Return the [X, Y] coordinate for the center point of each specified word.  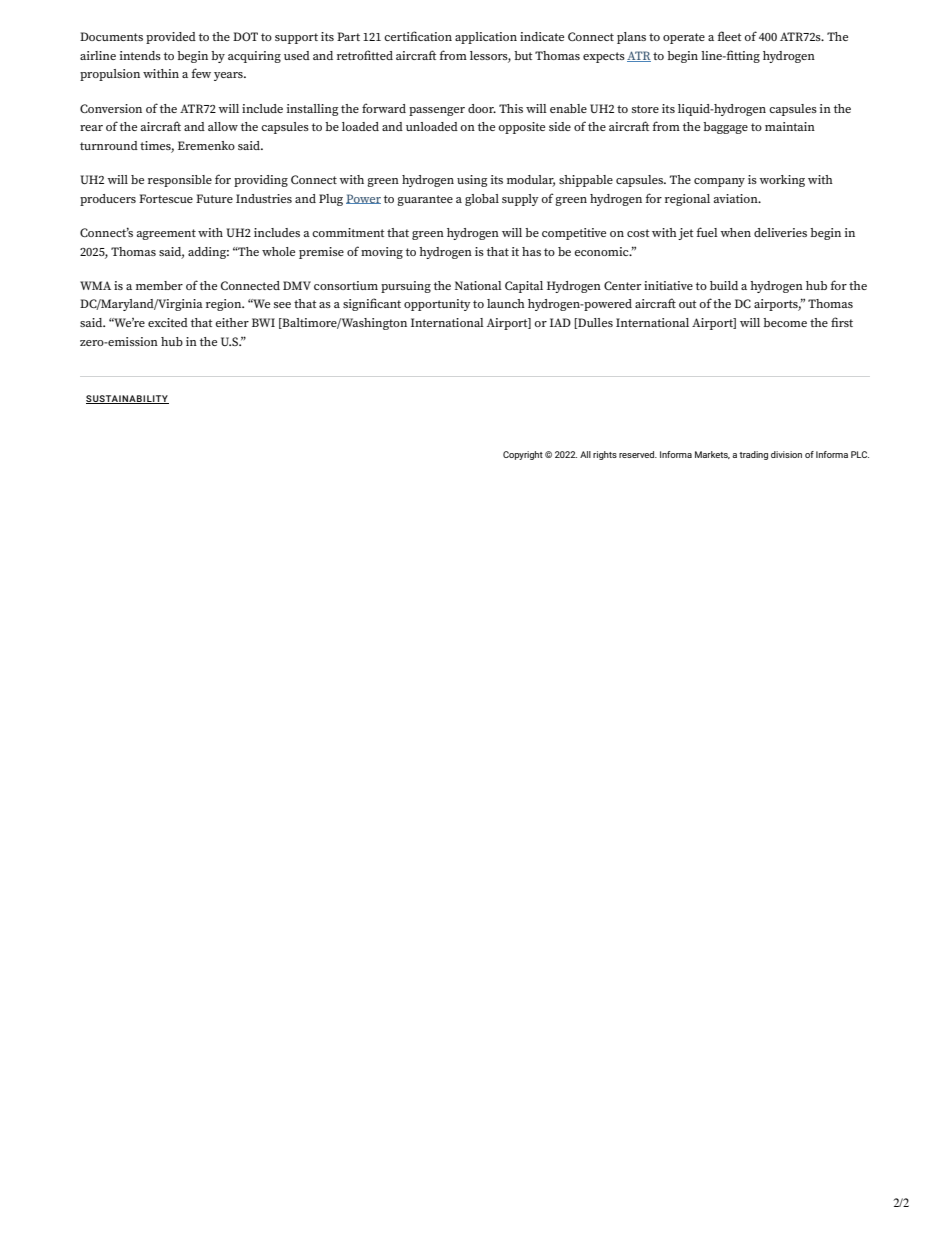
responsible [180, 181]
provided [171, 38]
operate [684, 38]
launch [506, 303]
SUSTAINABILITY [127, 399]
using [472, 181]
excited [168, 322]
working [782, 181]
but [523, 55]
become [785, 322]
